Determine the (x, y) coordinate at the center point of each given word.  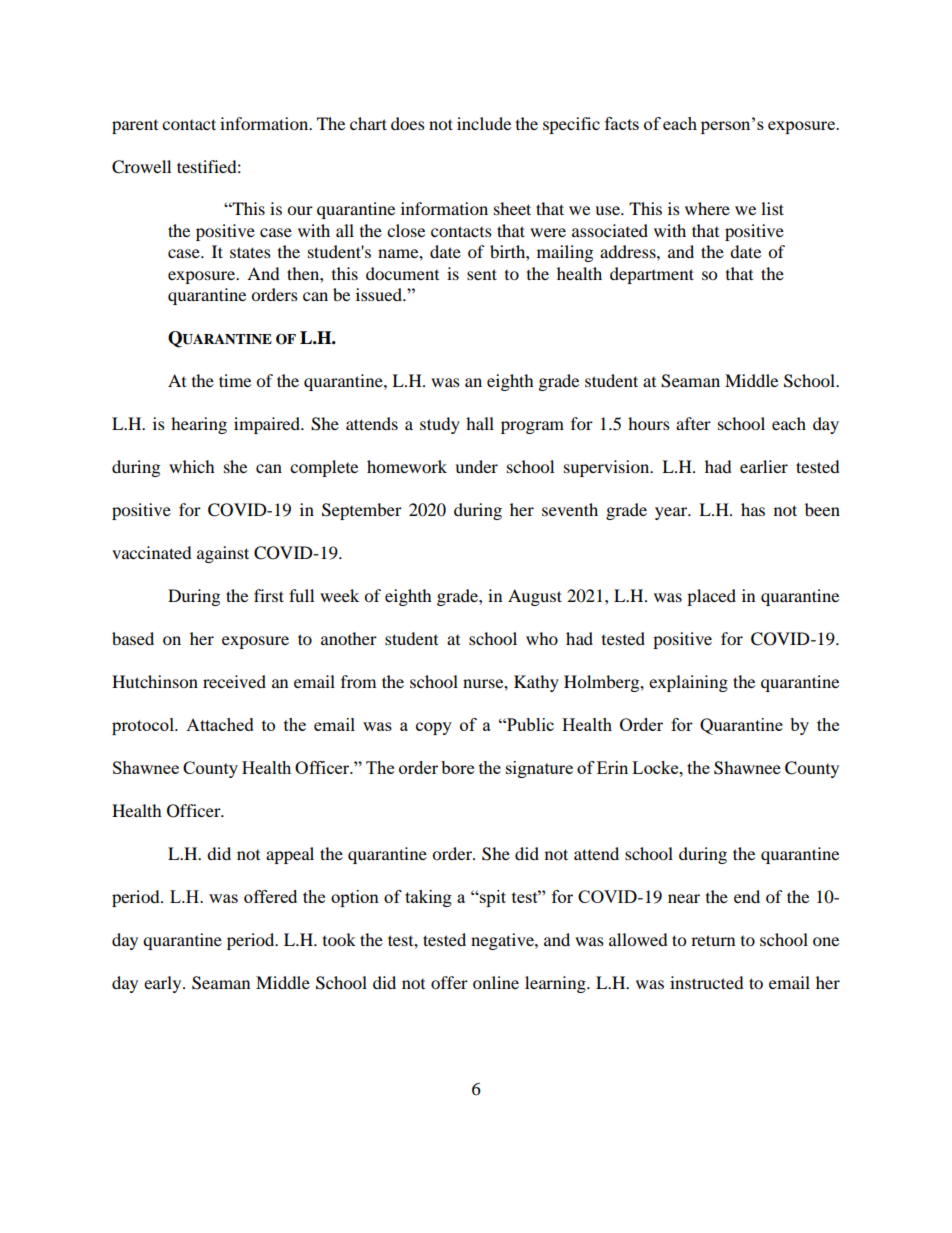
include (484, 123)
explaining (688, 683)
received (234, 681)
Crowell (141, 167)
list (772, 208)
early (164, 984)
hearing (199, 425)
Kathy (536, 683)
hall (480, 423)
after (693, 423)
